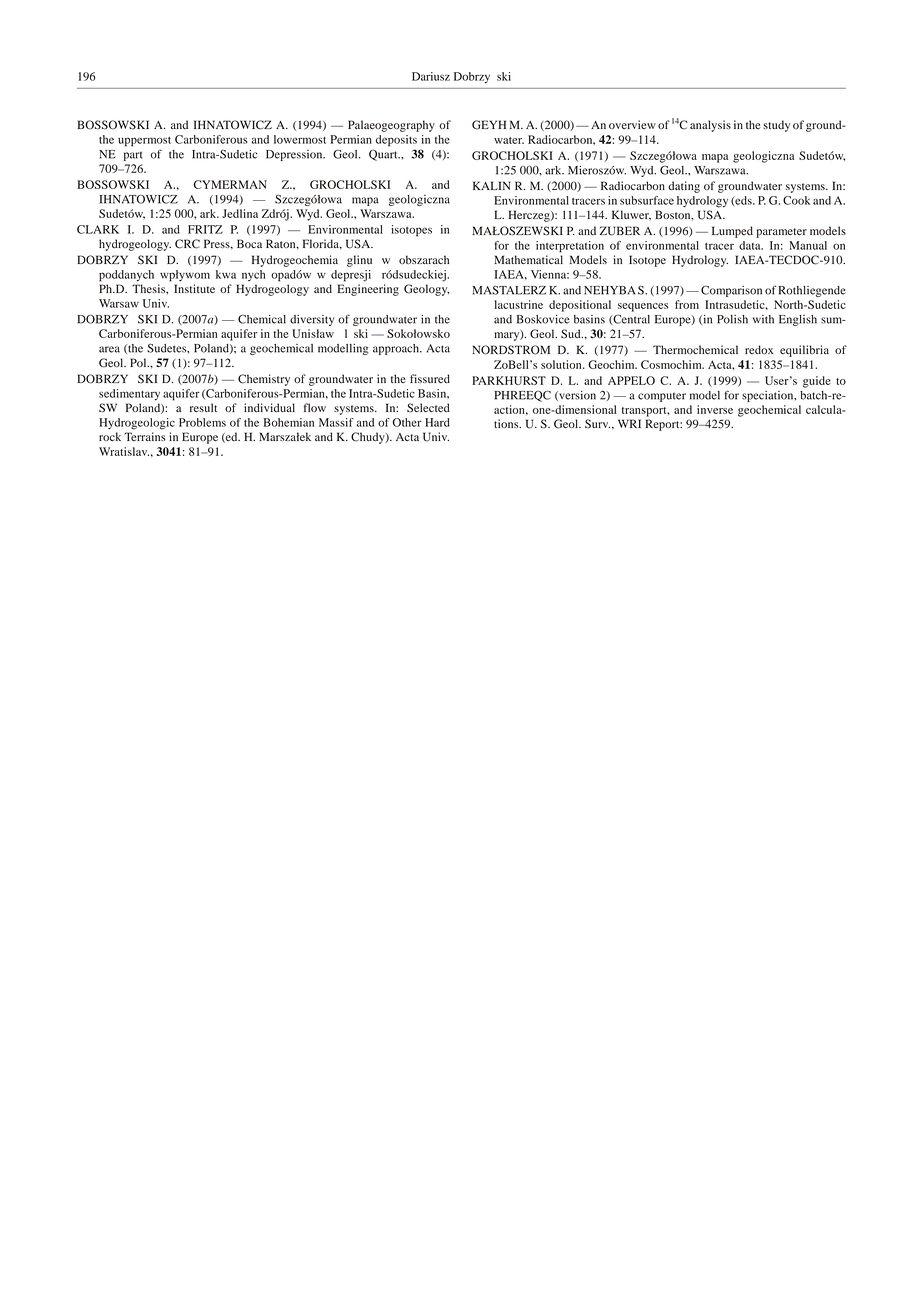 The width and height of the screenshot is (924, 1307). What do you see at coordinates (190, 288) in the screenshot?
I see `sti` at bounding box center [190, 288].
